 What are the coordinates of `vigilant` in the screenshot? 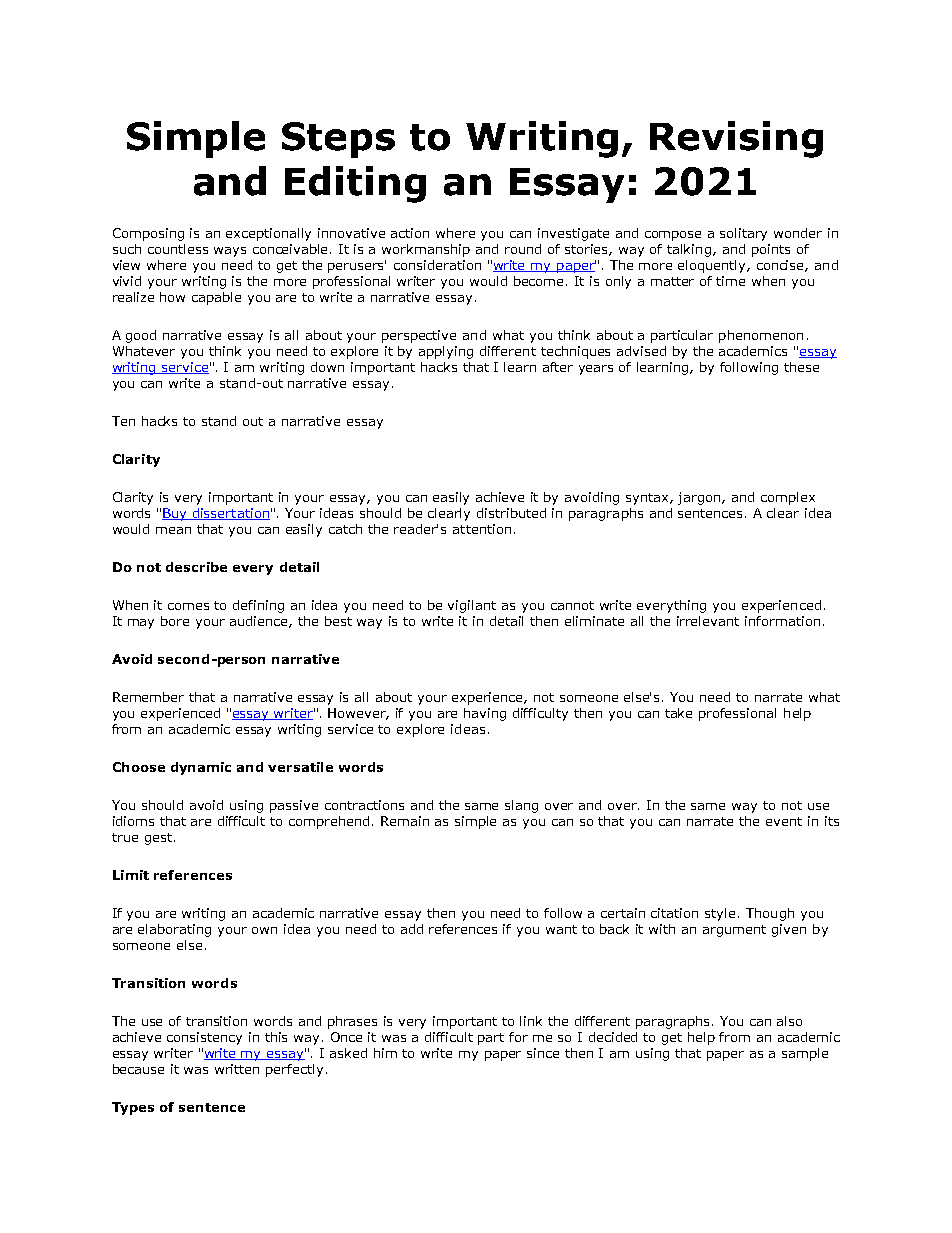 It's located at (472, 606).
